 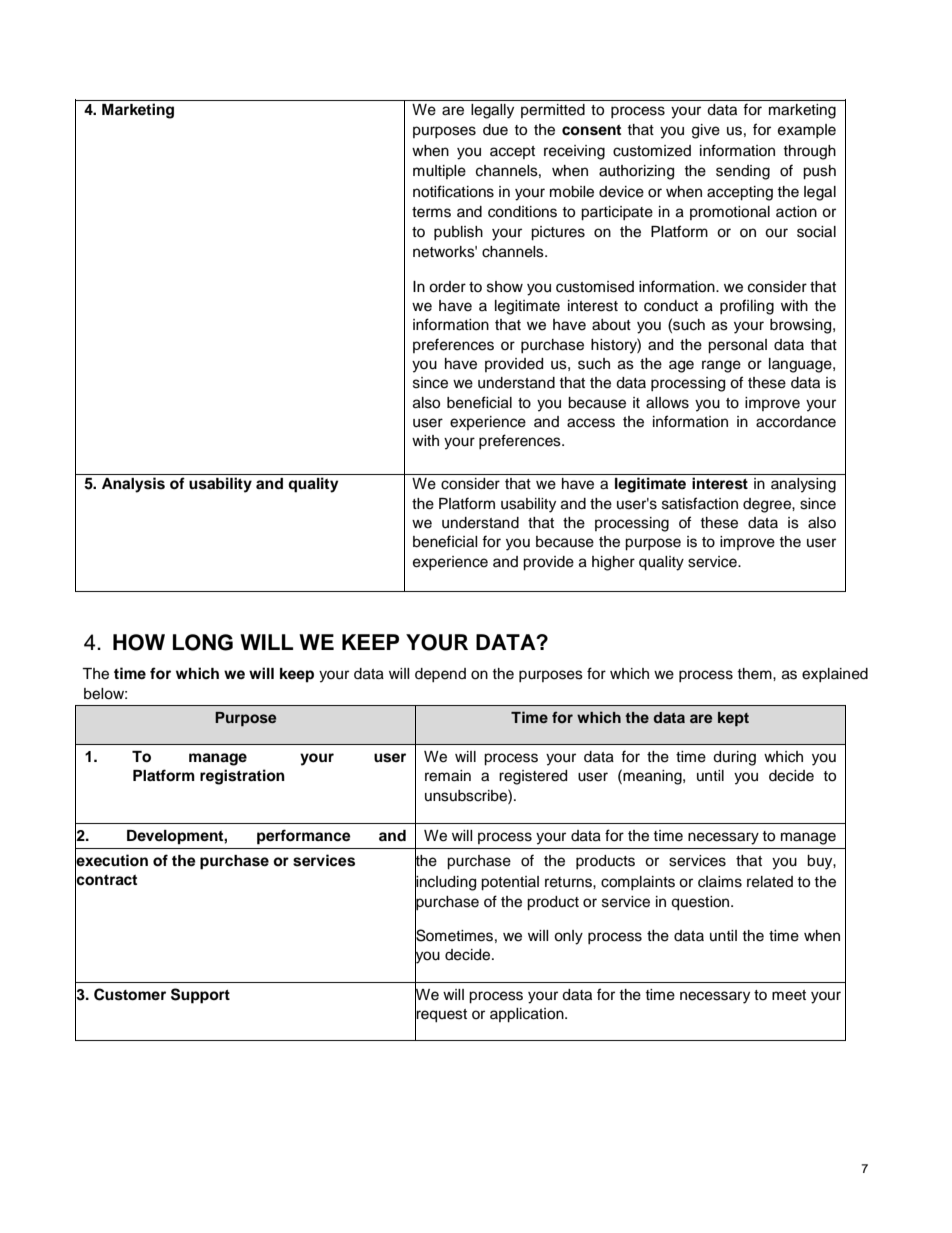 I want to click on registration, so click(x=242, y=777).
